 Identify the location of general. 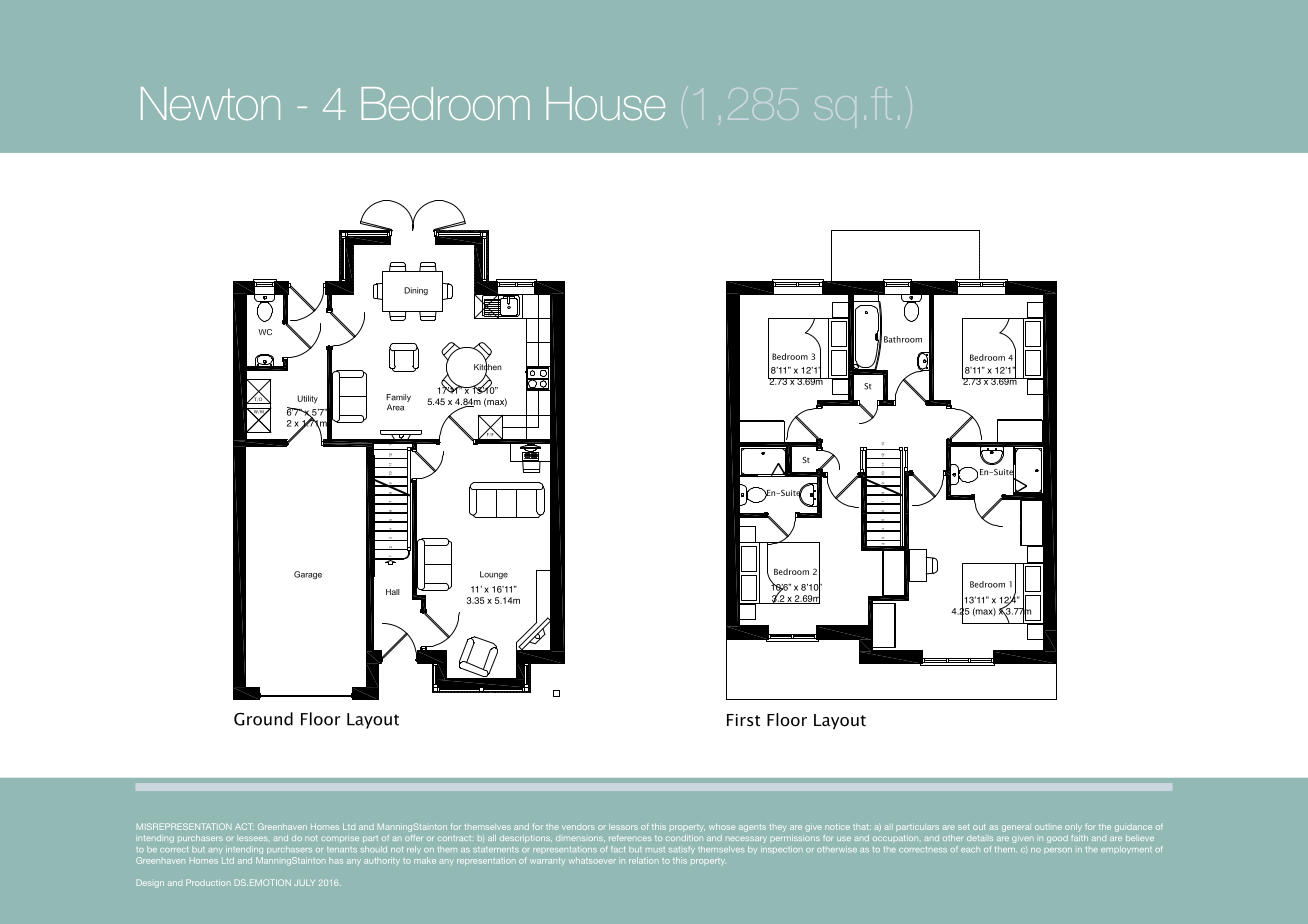
(1016, 828).
